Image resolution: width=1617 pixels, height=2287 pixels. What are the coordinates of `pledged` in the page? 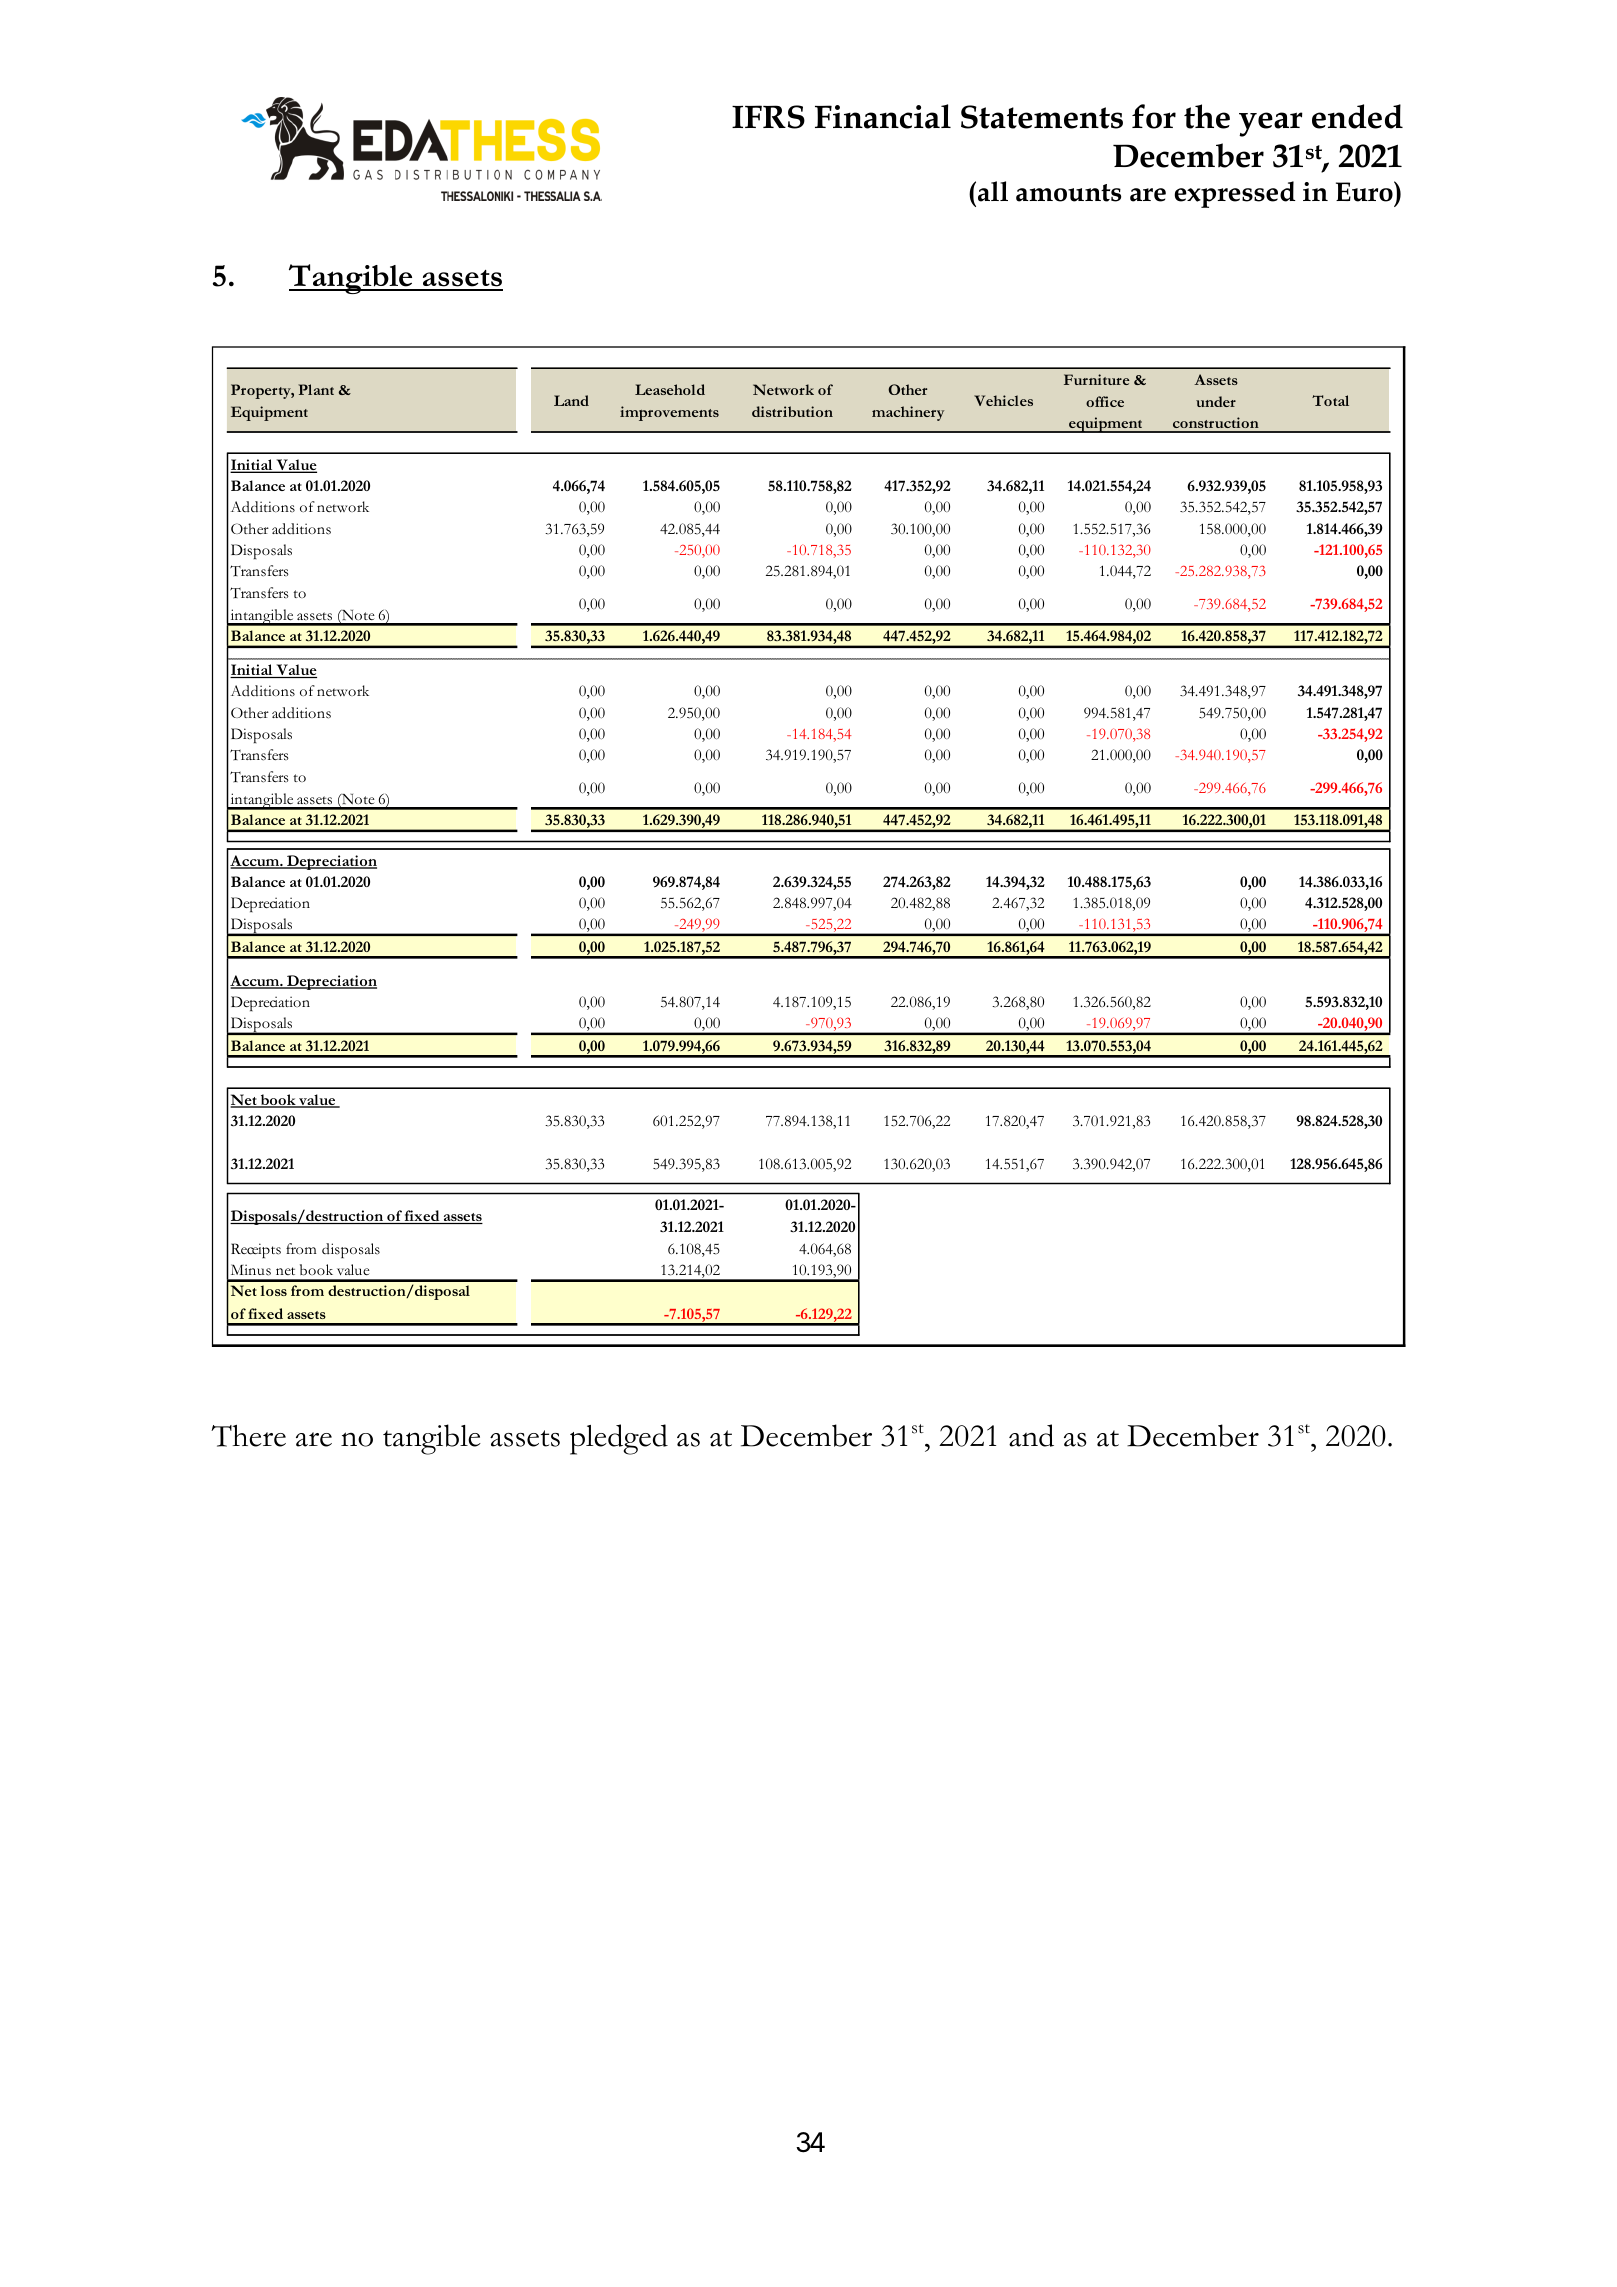 It's located at (619, 1439).
